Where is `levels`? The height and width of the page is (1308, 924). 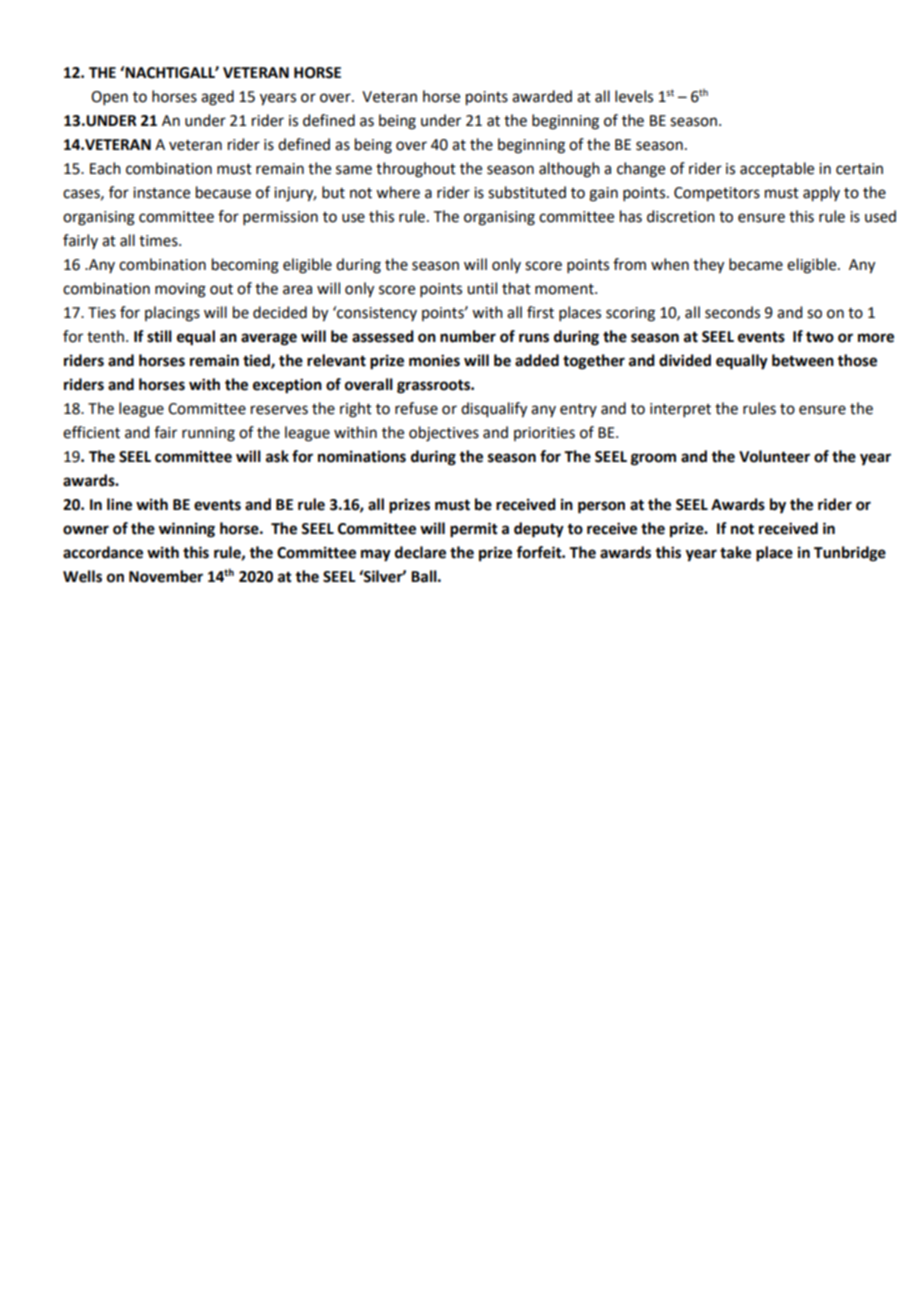
levels is located at coordinates (634, 96).
